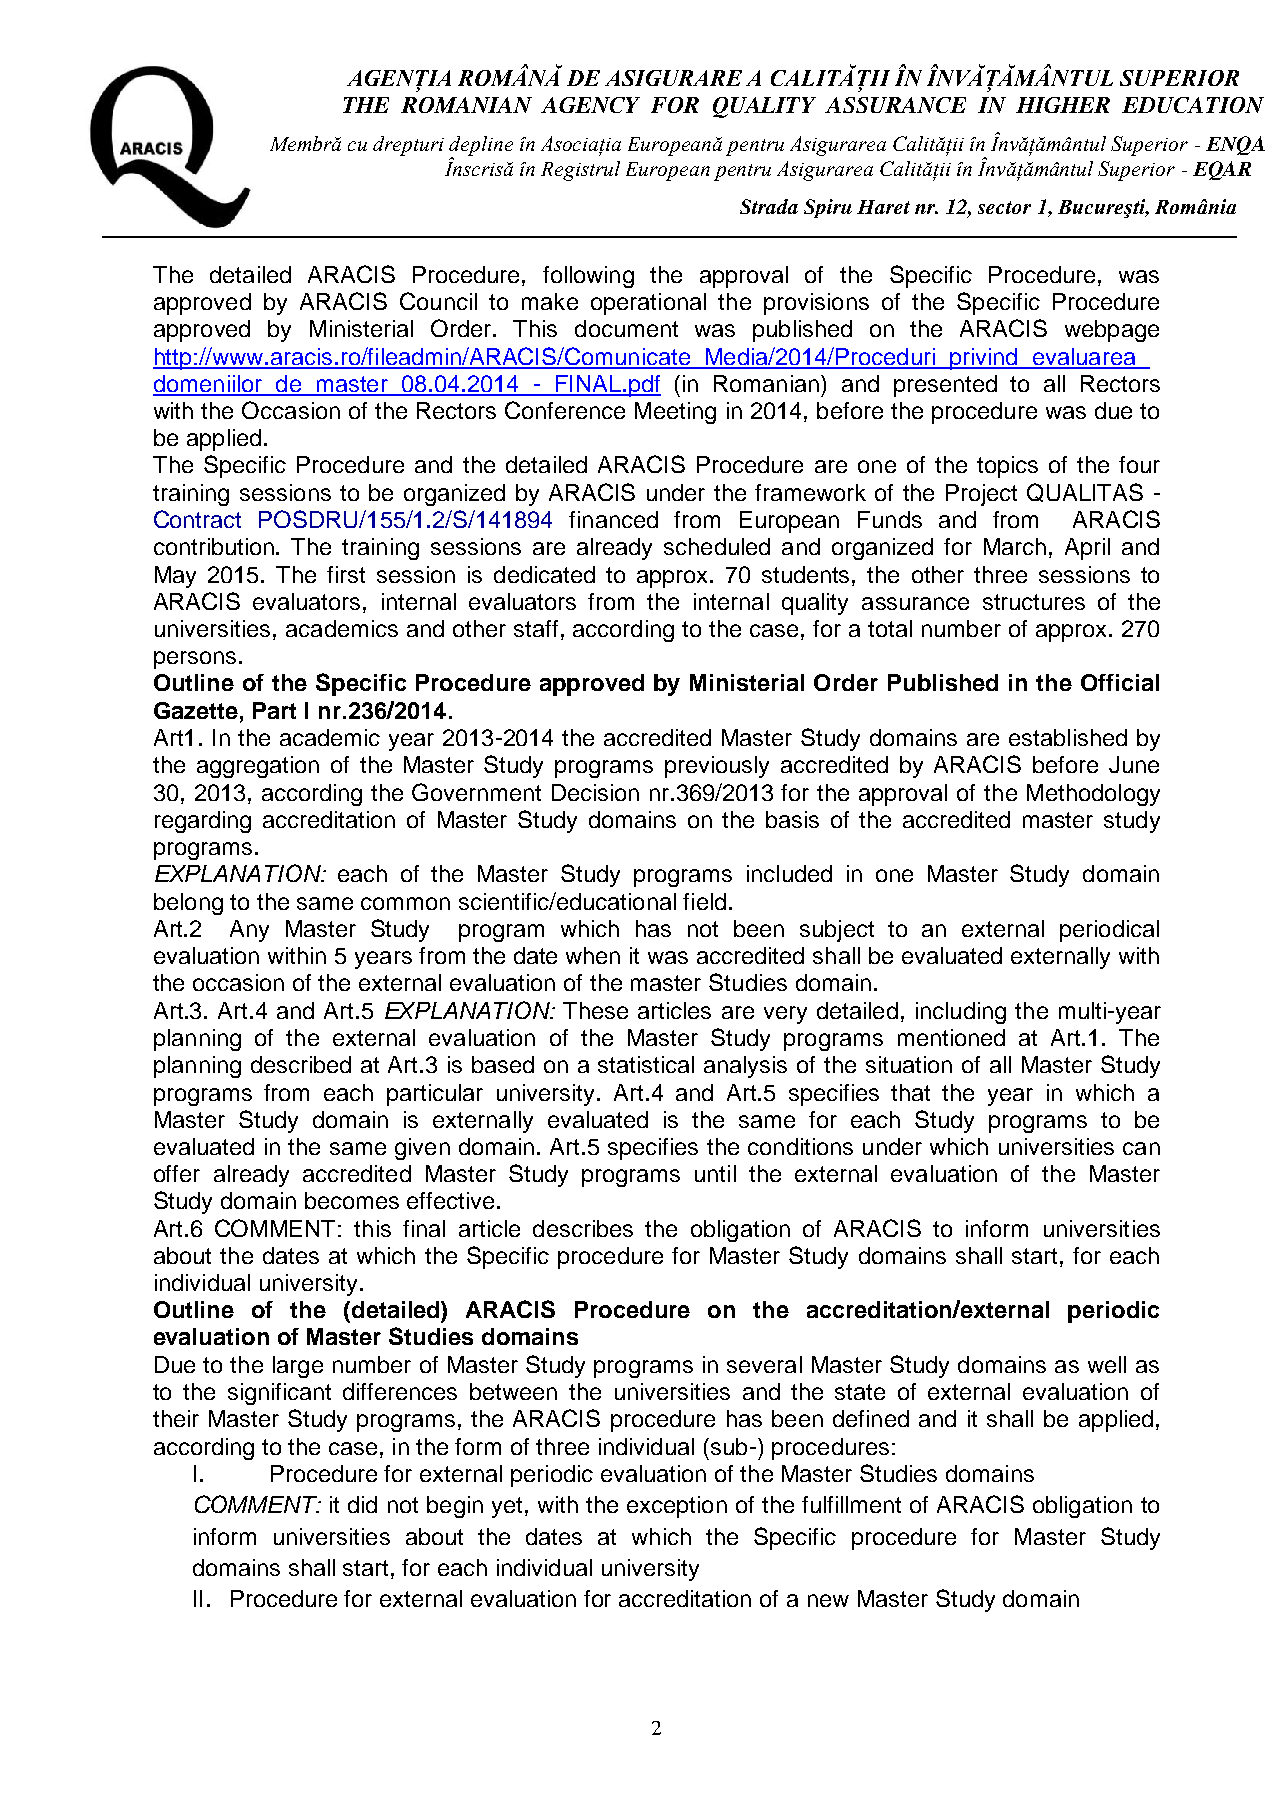 Image resolution: width=1283 pixels, height=1814 pixels. I want to click on field, so click(704, 901).
